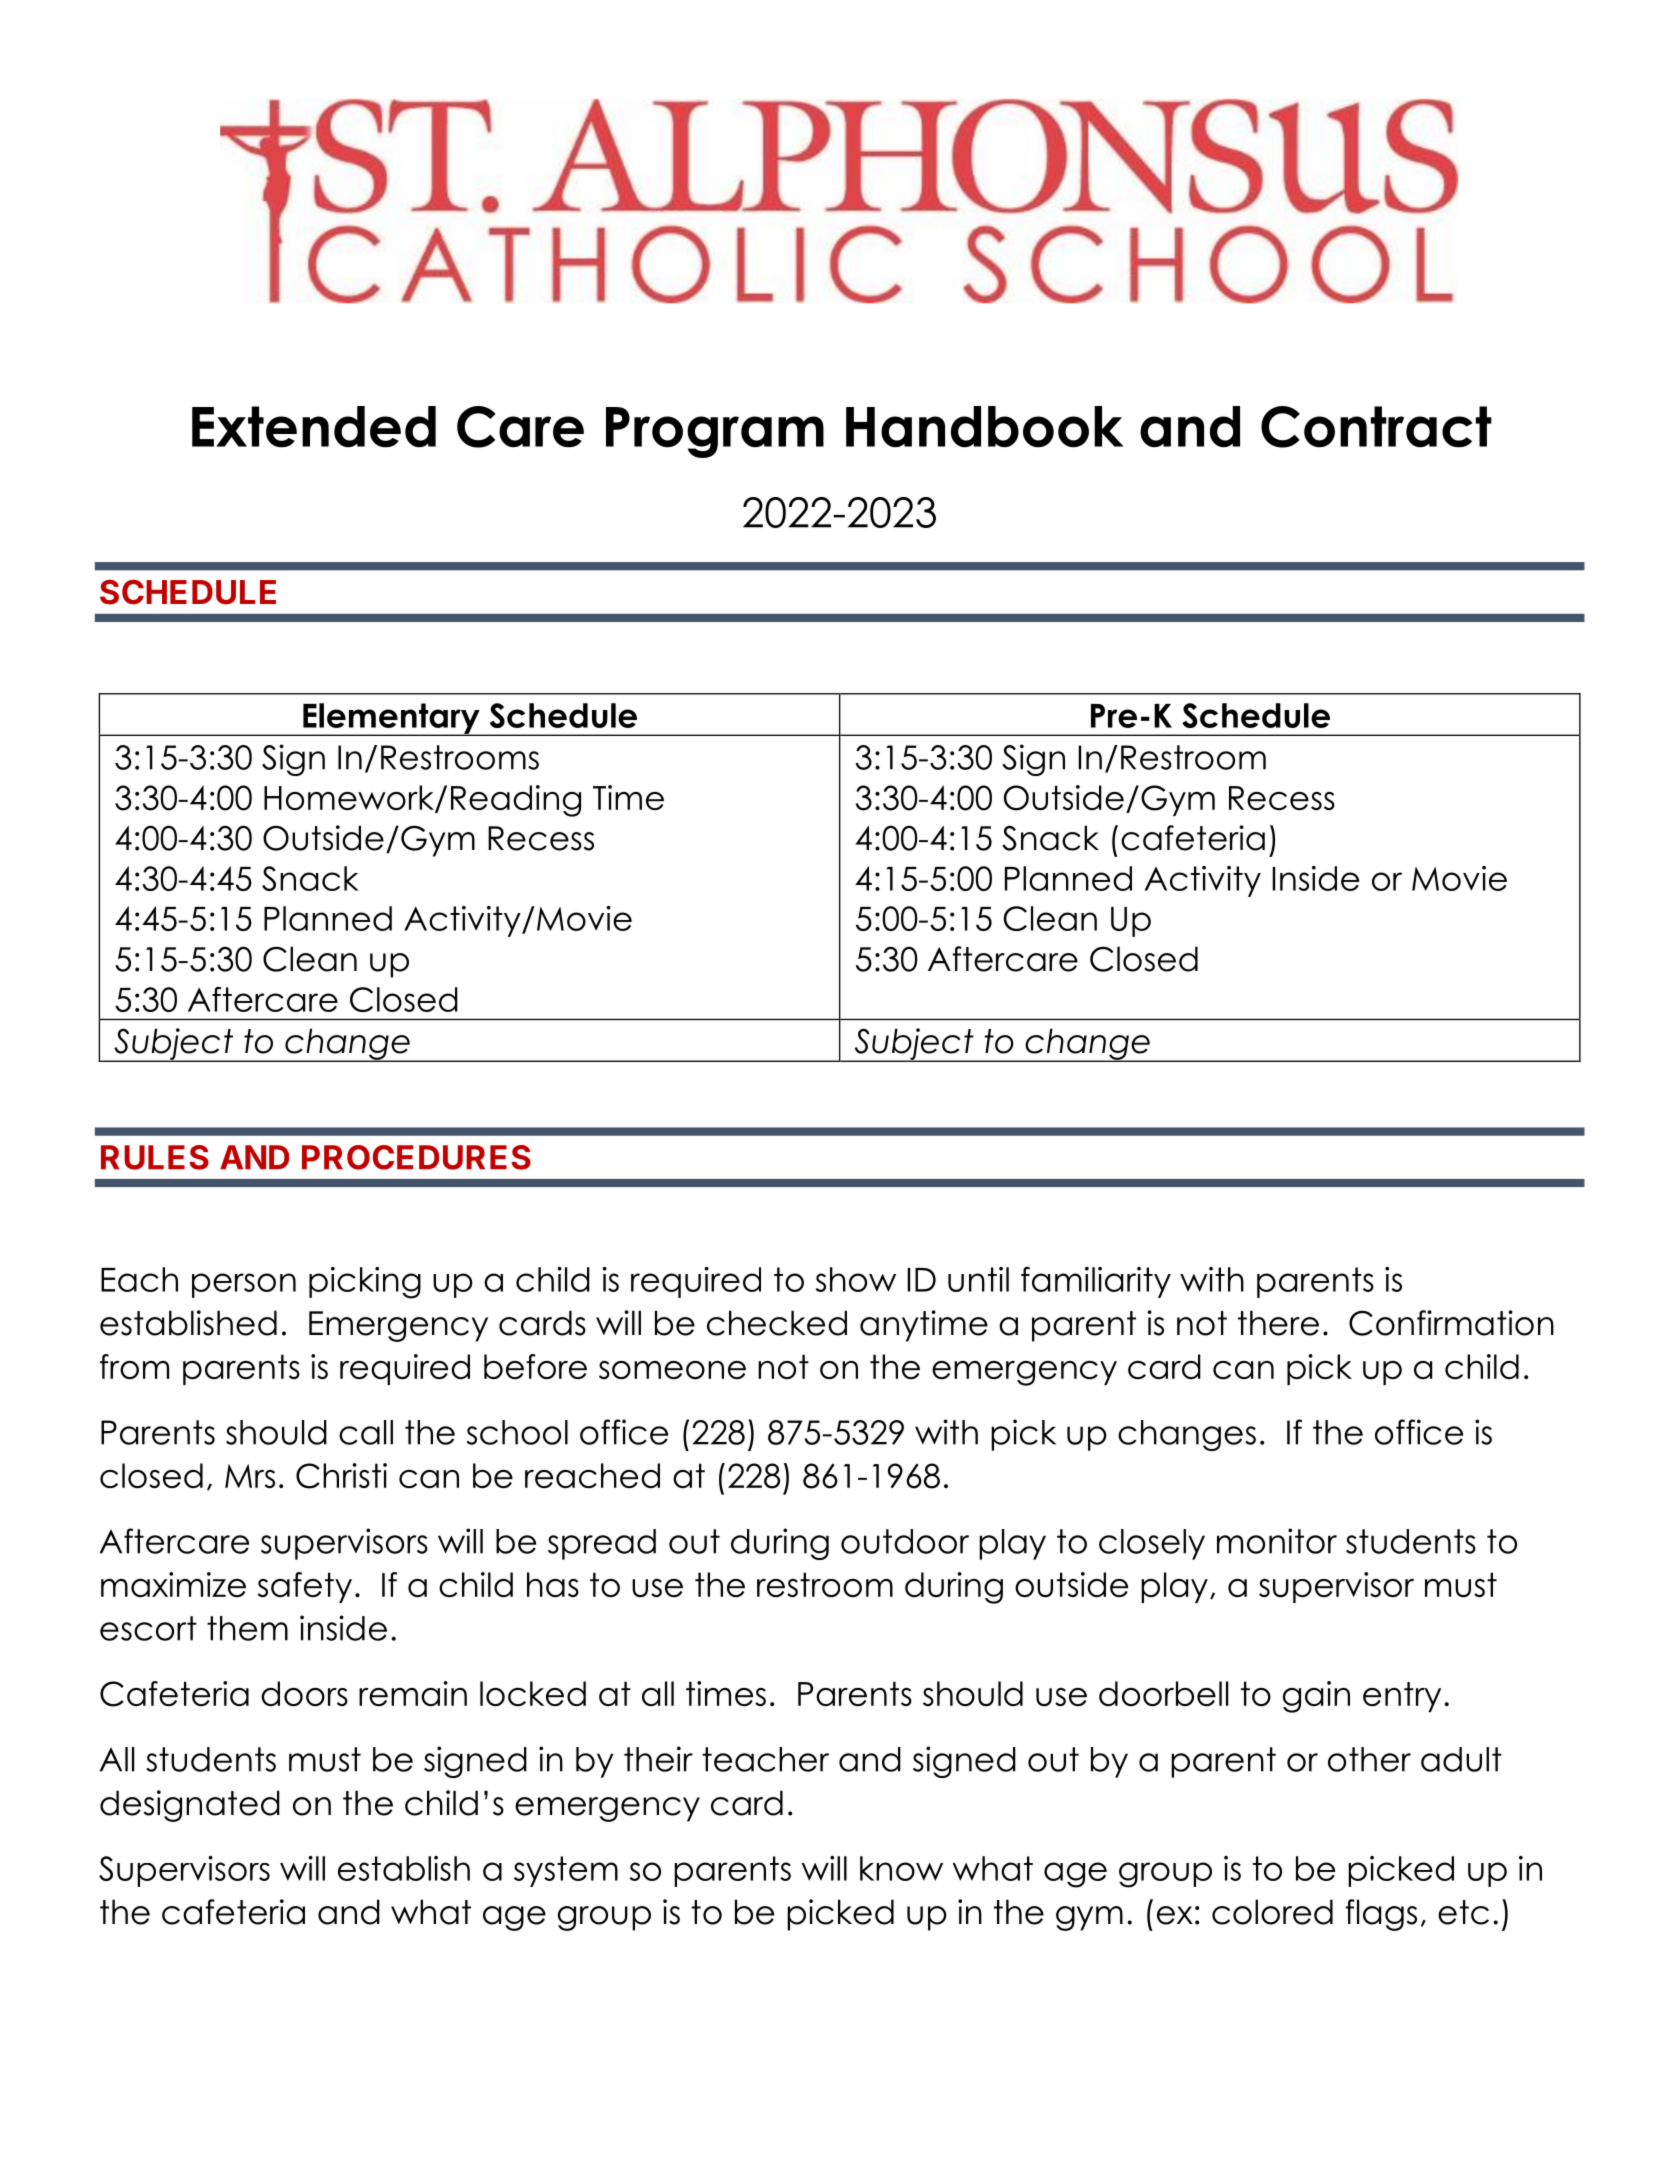 The height and width of the screenshot is (2173, 1679). What do you see at coordinates (314, 427) in the screenshot?
I see `Extended` at bounding box center [314, 427].
